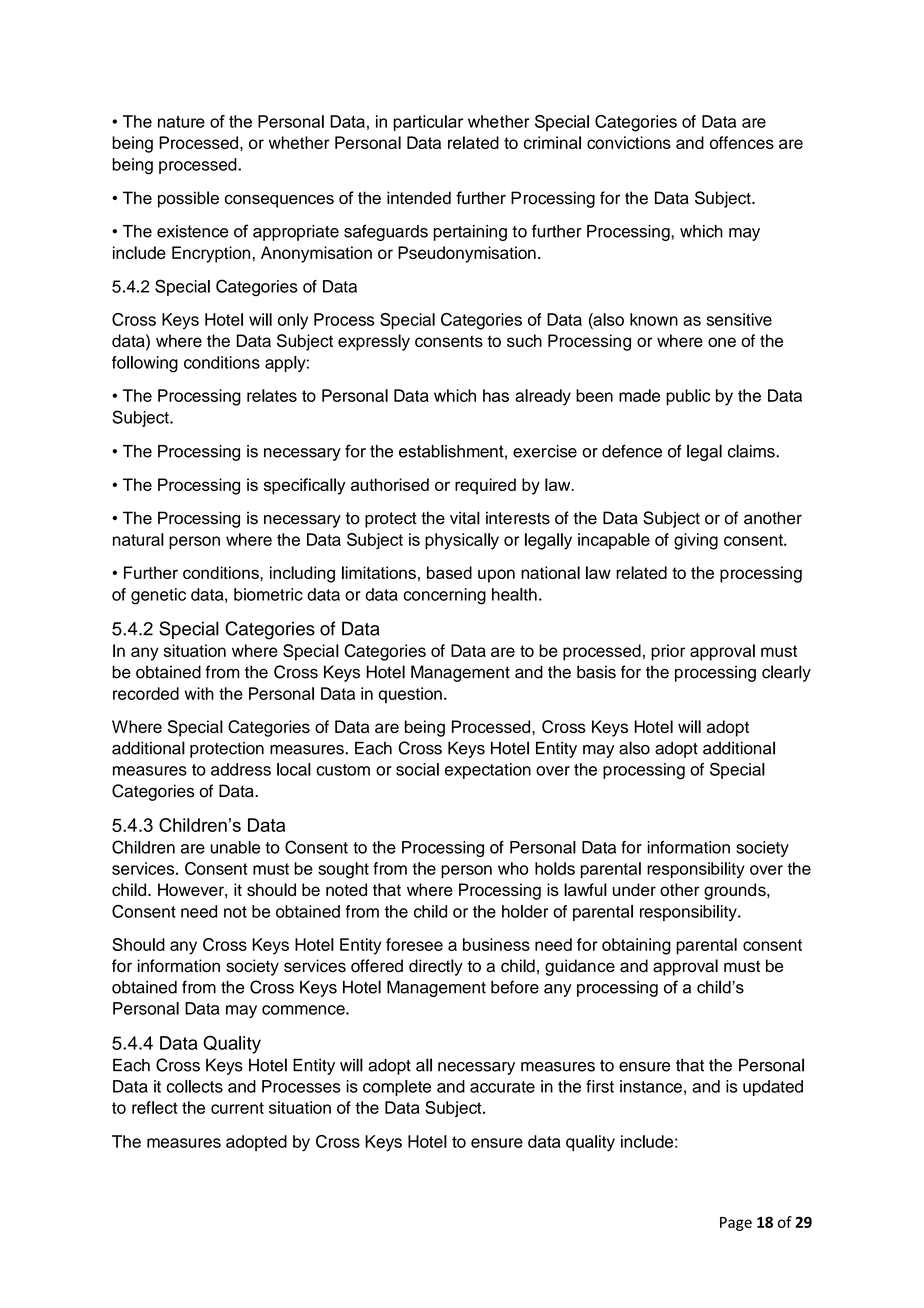 This page has height=1308, width=924. What do you see at coordinates (668, 652) in the page?
I see `prior` at bounding box center [668, 652].
